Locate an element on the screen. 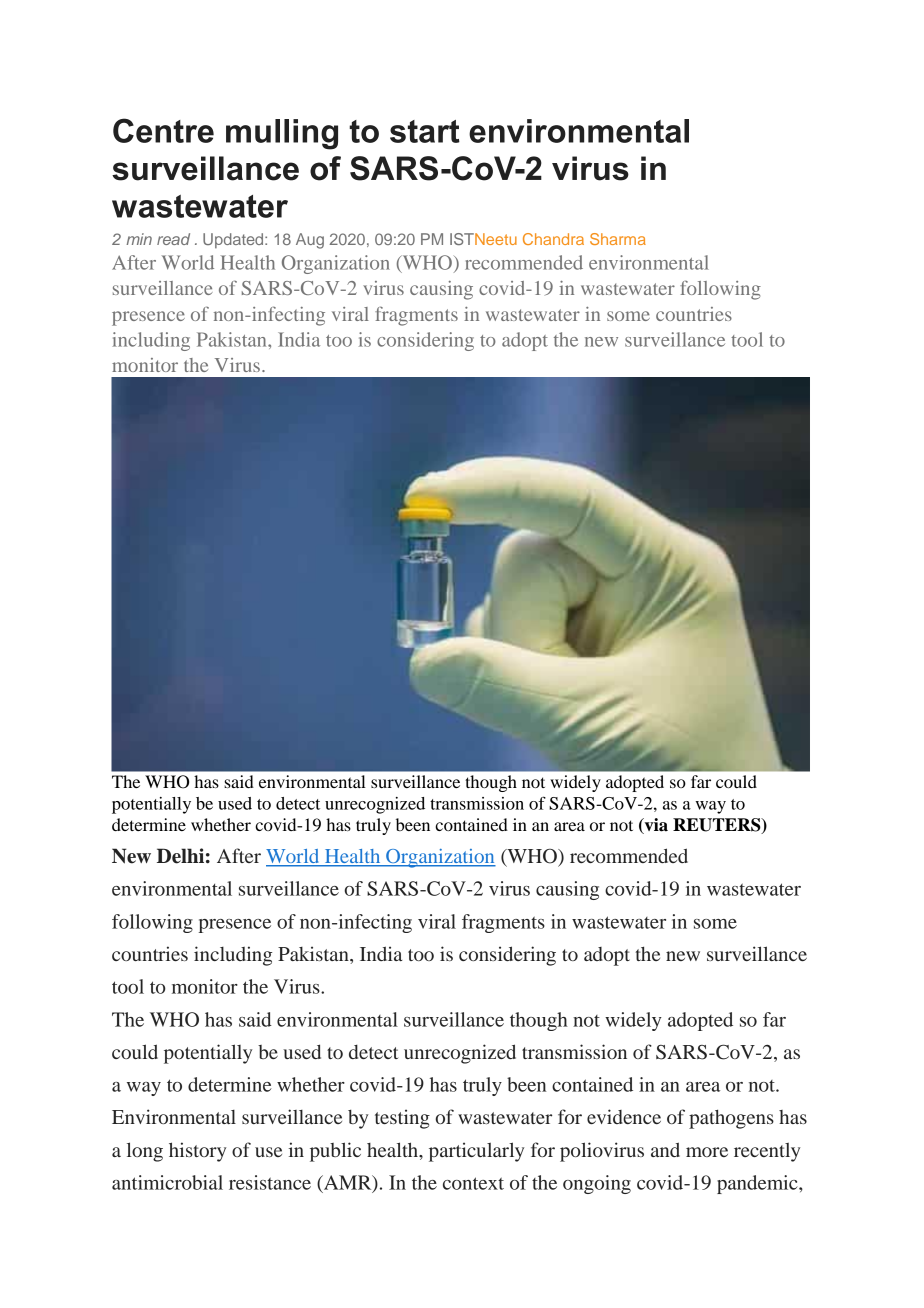 The image size is (924, 1308). history is located at coordinates (197, 1152).
